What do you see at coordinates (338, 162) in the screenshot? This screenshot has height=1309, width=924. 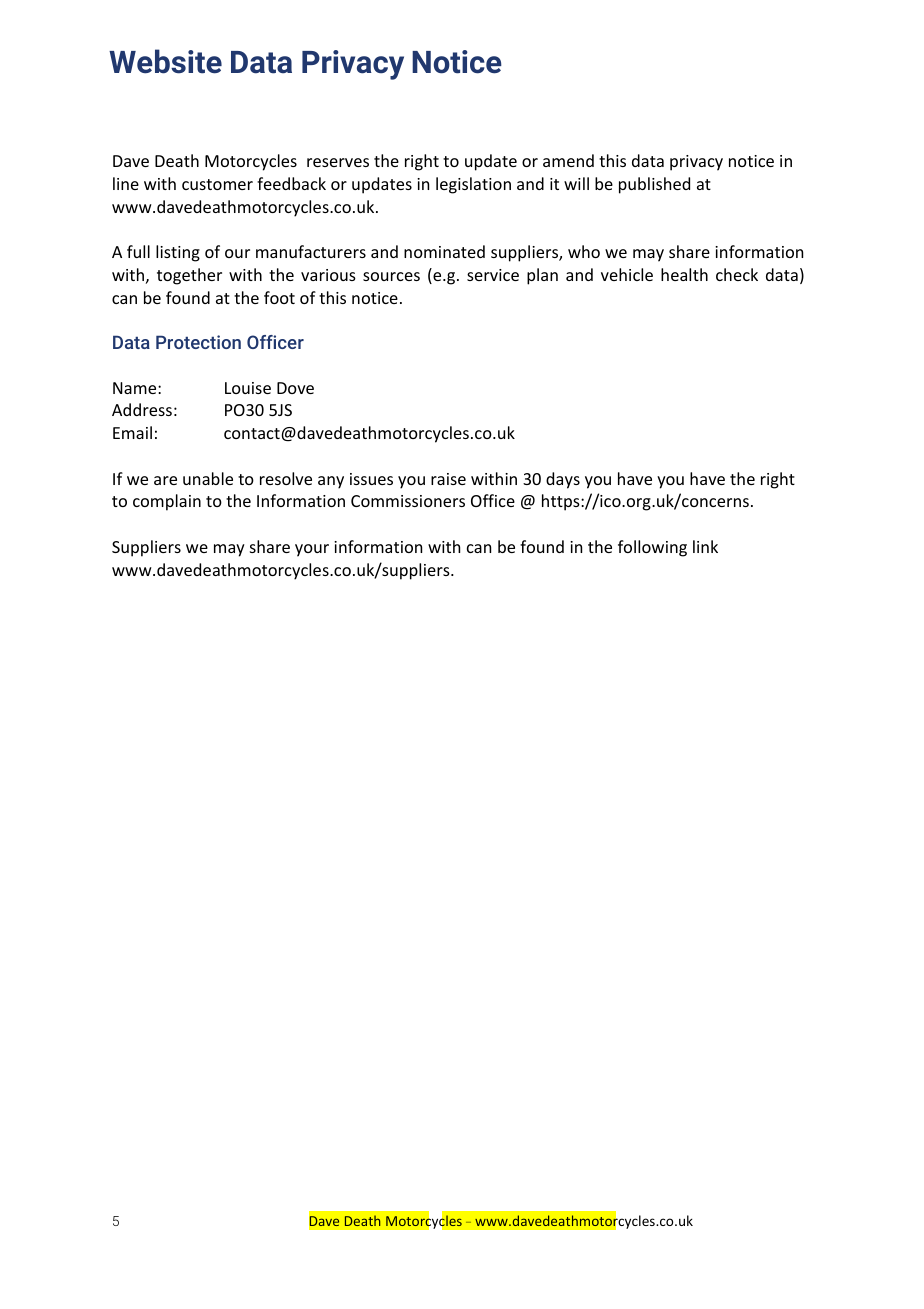 I see `reserves` at bounding box center [338, 162].
